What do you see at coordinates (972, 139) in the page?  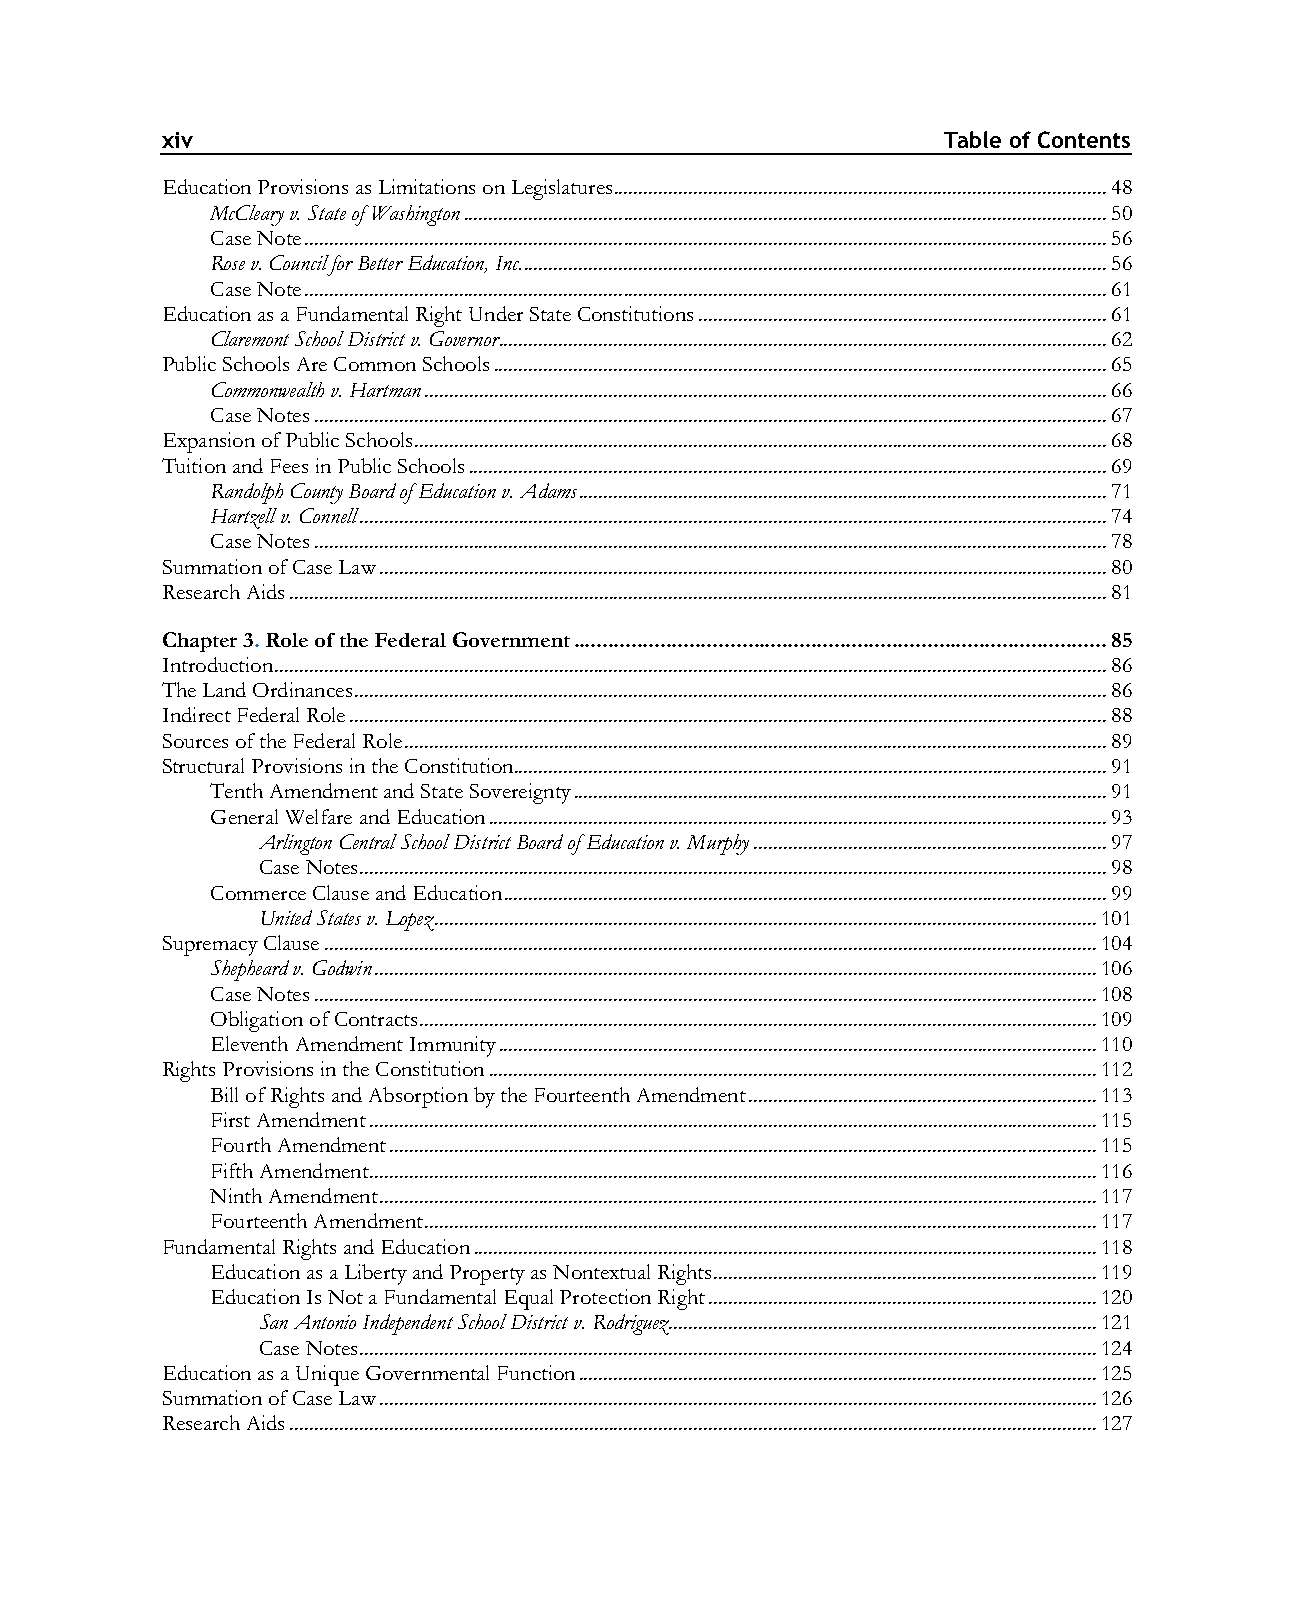 I see `Table` at bounding box center [972, 139].
